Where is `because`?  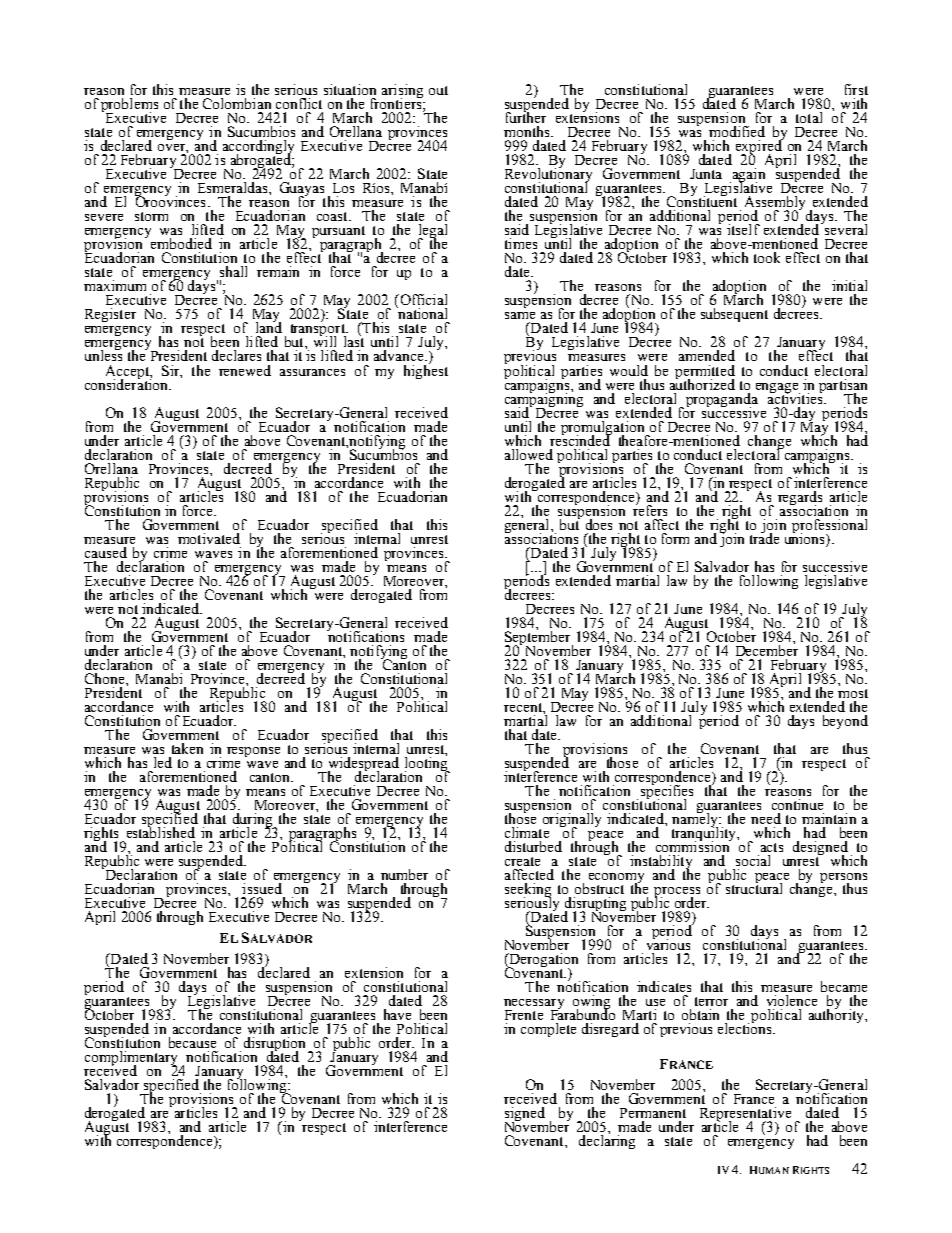
because is located at coordinates (192, 1042).
